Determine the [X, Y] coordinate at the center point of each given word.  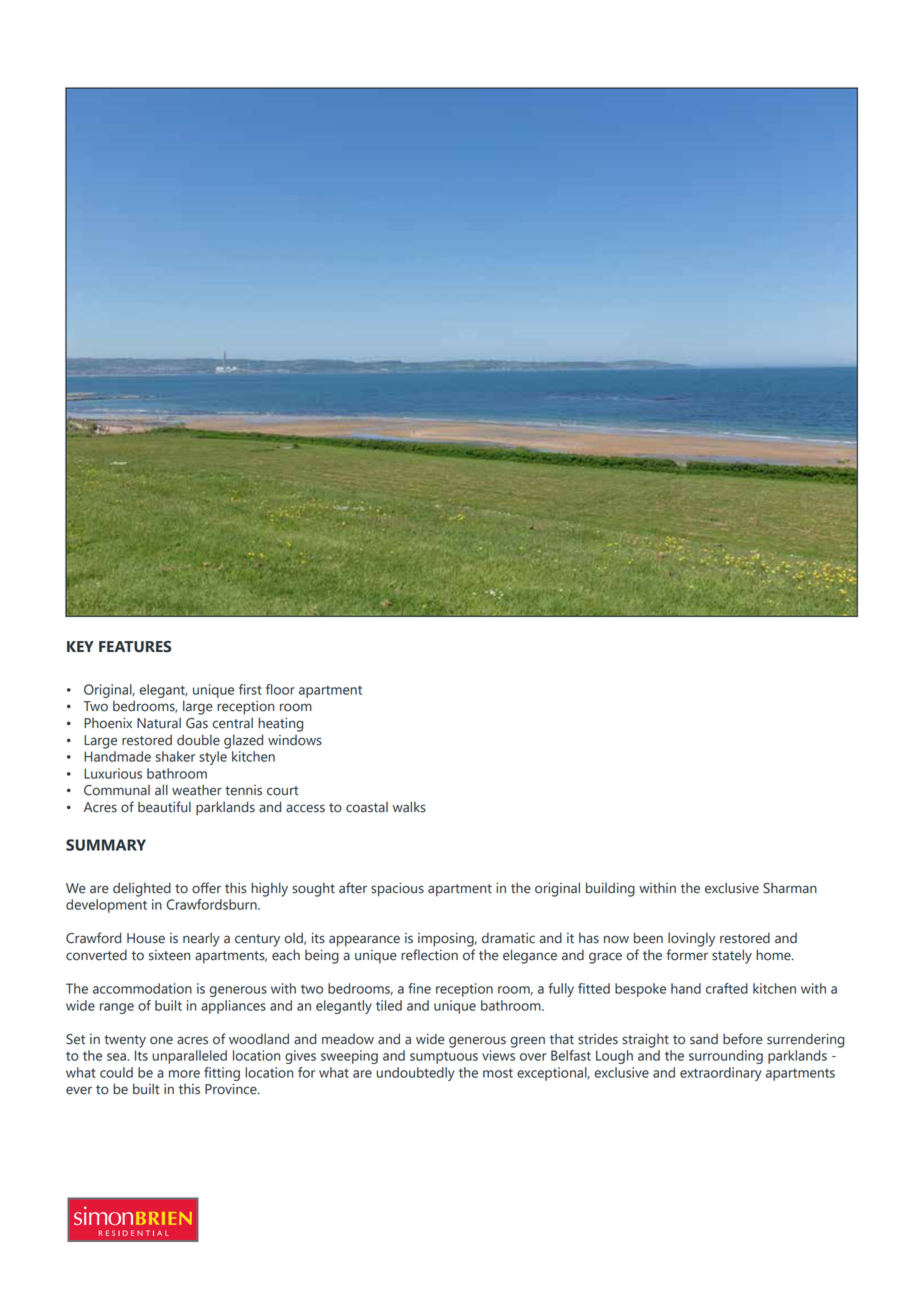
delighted [142, 889]
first [250, 689]
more [184, 1074]
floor [280, 689]
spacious [397, 890]
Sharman [790, 888]
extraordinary [721, 1074]
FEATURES [135, 647]
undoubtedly [415, 1074]
